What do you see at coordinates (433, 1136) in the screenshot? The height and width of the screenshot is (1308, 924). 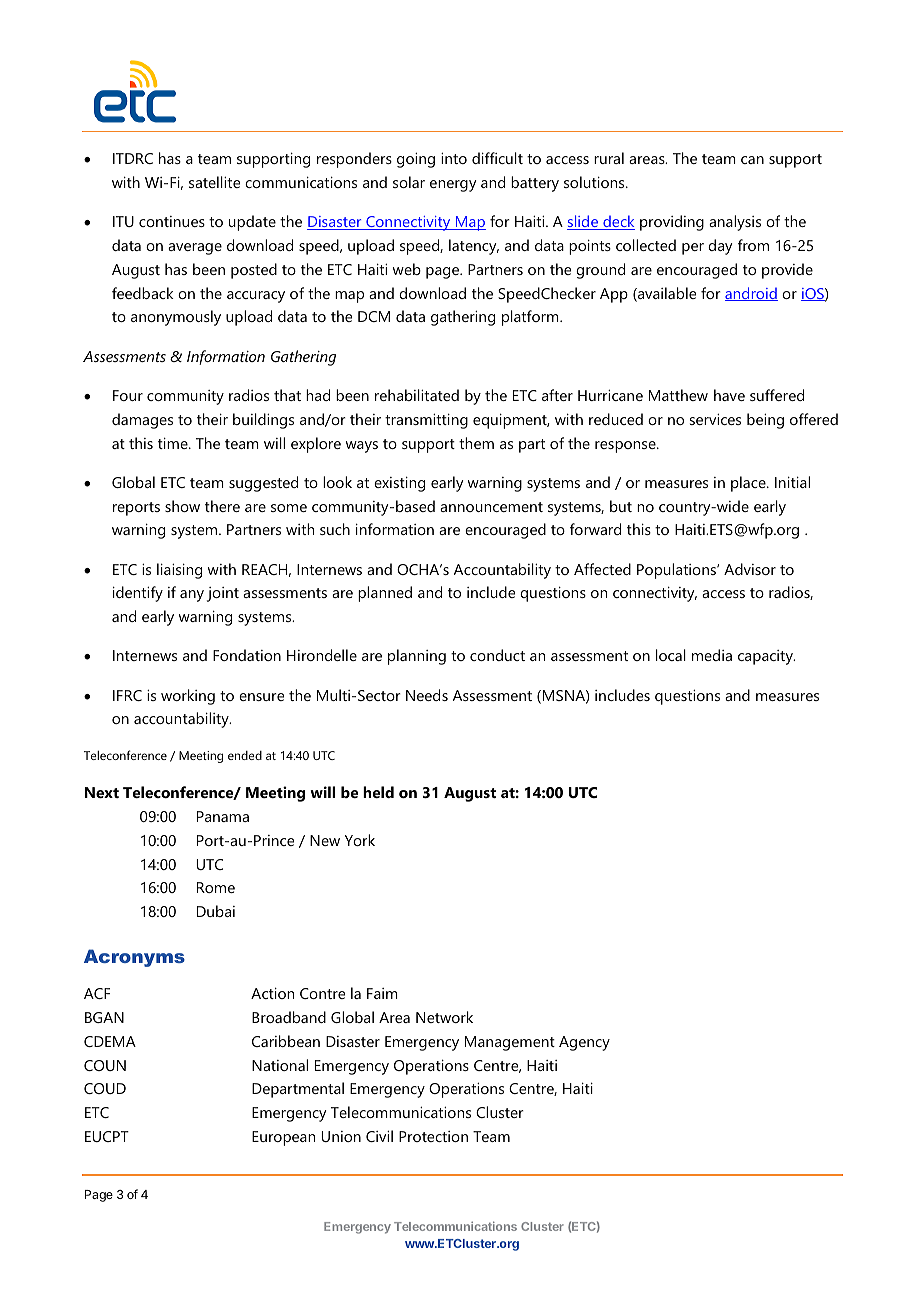 I see `Protection` at bounding box center [433, 1136].
